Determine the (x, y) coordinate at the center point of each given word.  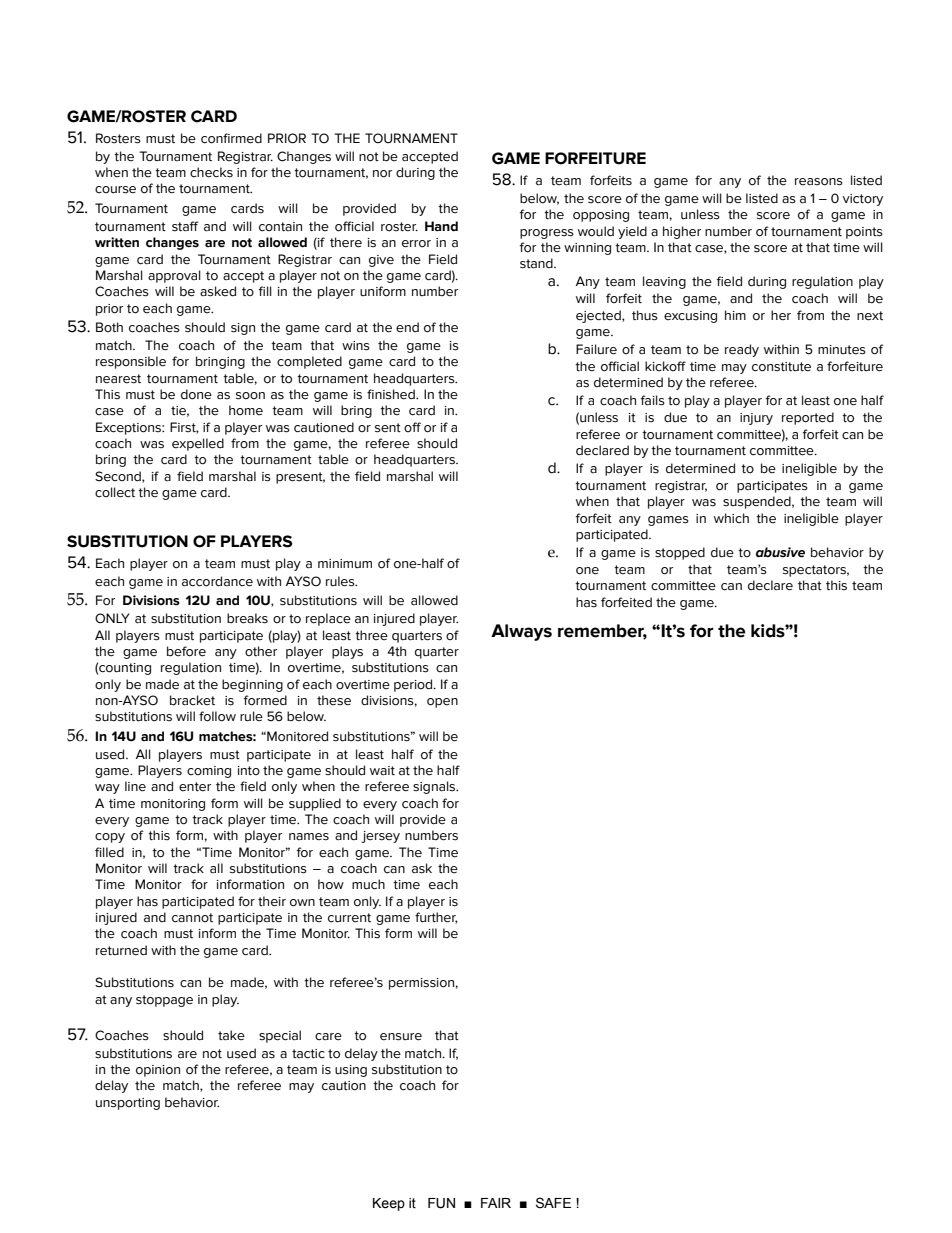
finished (392, 394)
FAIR (496, 1203)
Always (521, 632)
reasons (819, 182)
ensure (401, 1037)
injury (756, 419)
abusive (780, 552)
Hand (441, 226)
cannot (192, 918)
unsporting (128, 1104)
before (186, 651)
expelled (198, 444)
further (436, 918)
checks (211, 172)
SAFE (553, 1203)
